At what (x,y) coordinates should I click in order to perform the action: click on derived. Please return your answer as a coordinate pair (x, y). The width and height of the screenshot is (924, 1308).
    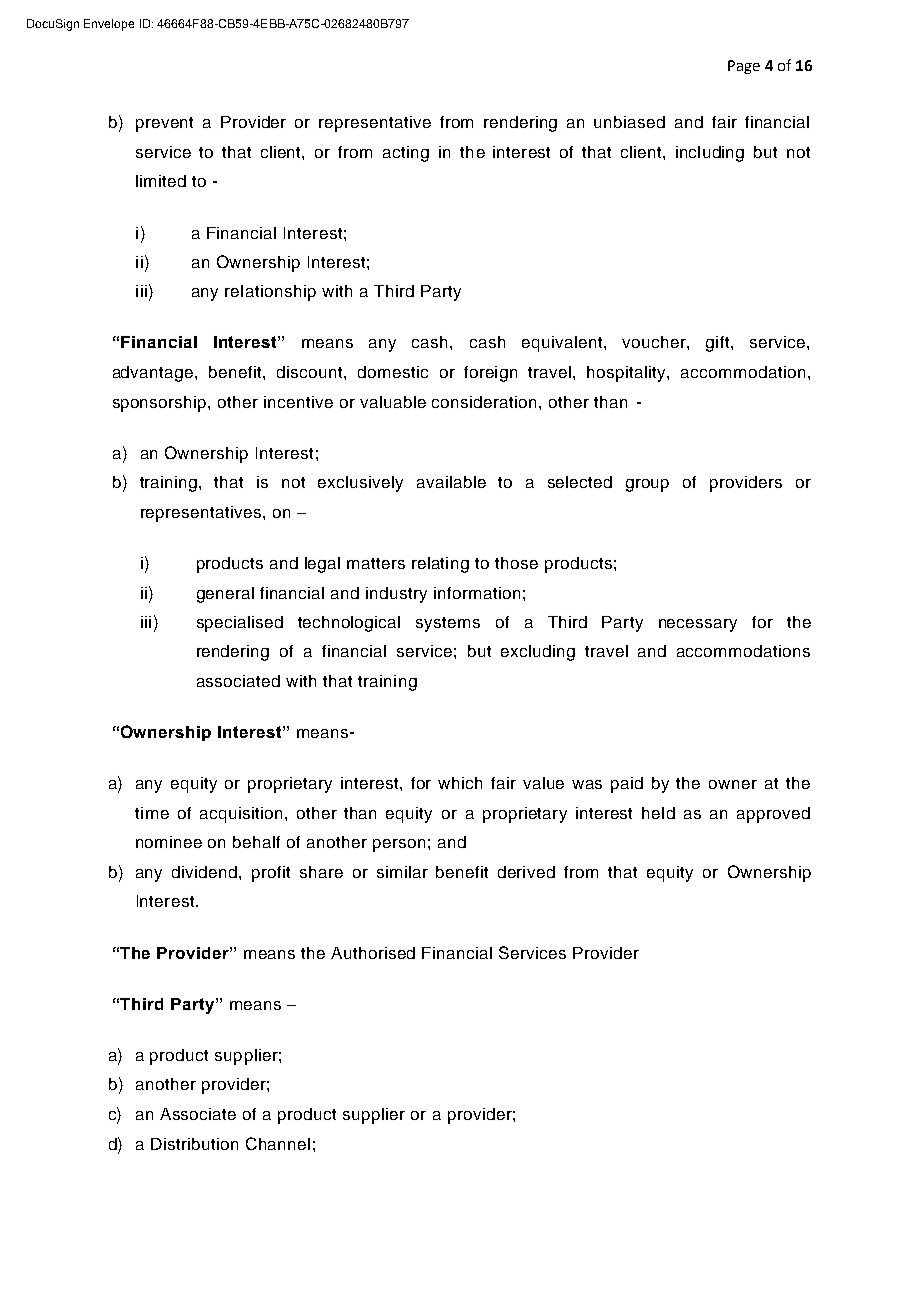
    Looking at the image, I should click on (526, 872).
